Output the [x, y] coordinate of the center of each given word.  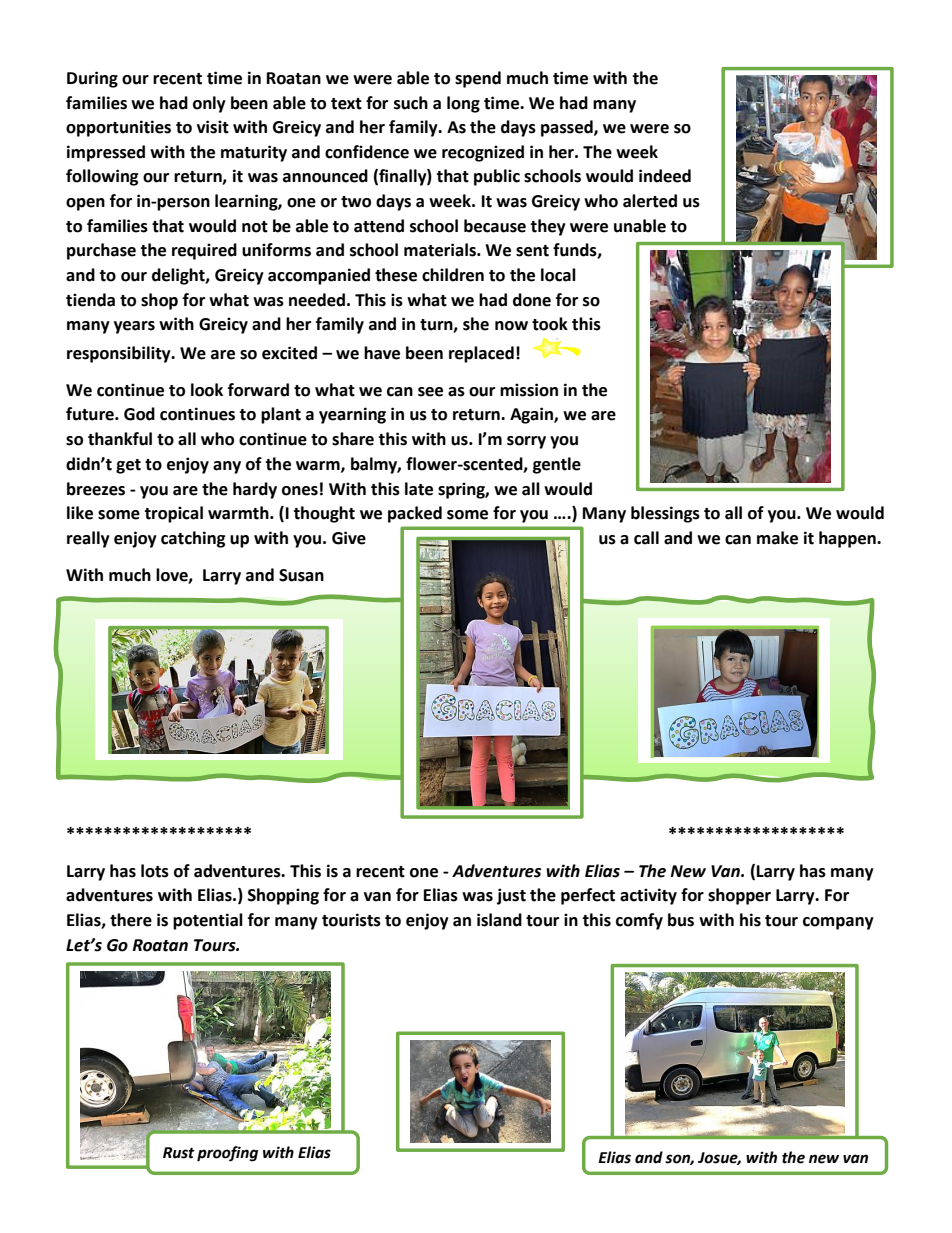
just [511, 896]
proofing [227, 1154]
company [838, 923]
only [209, 104]
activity [648, 896]
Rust [179, 1153]
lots [155, 871]
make [777, 538]
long [463, 104]
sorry [526, 442]
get [128, 466]
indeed [665, 176]
